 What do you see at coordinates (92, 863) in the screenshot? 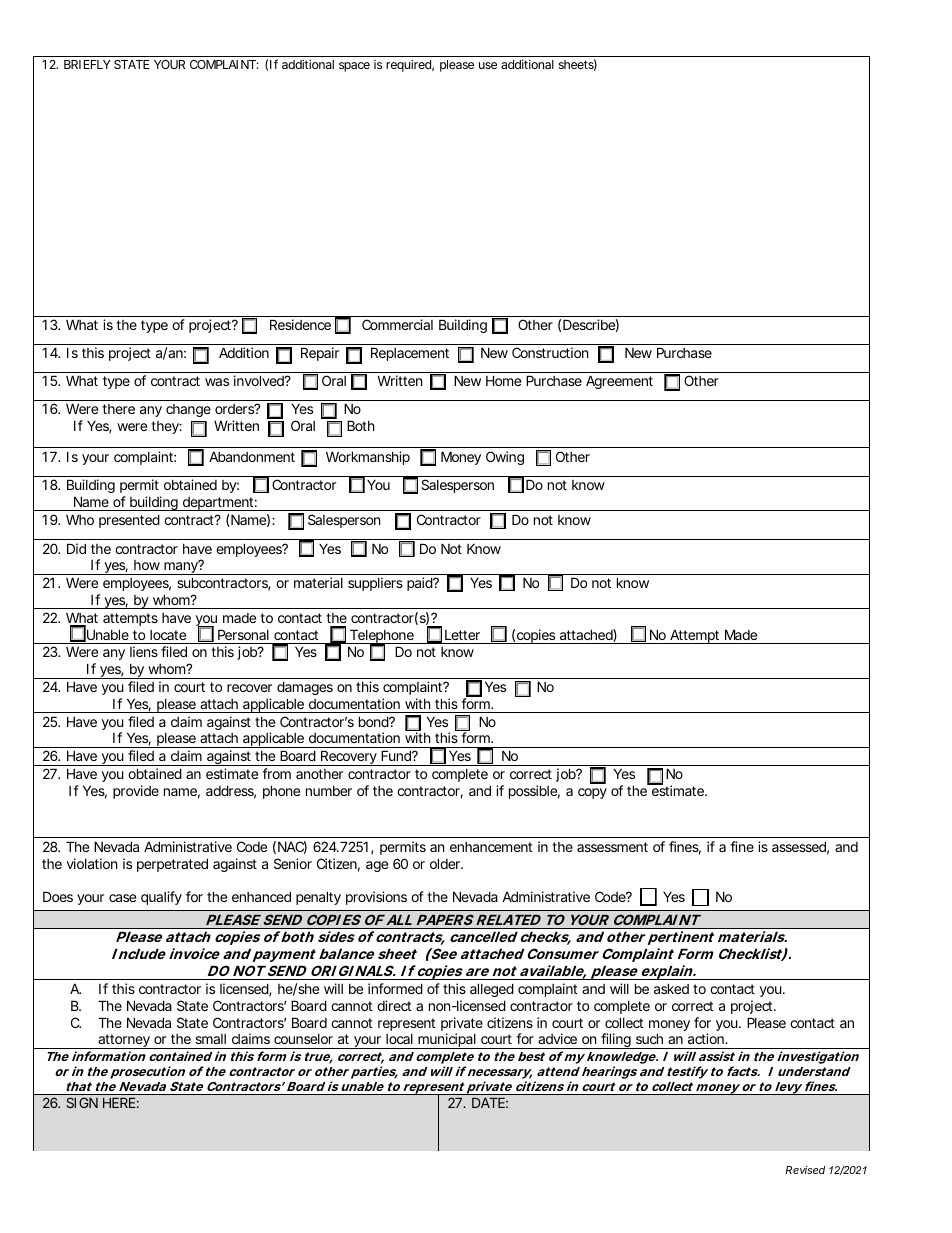
I see `violation` at bounding box center [92, 863].
